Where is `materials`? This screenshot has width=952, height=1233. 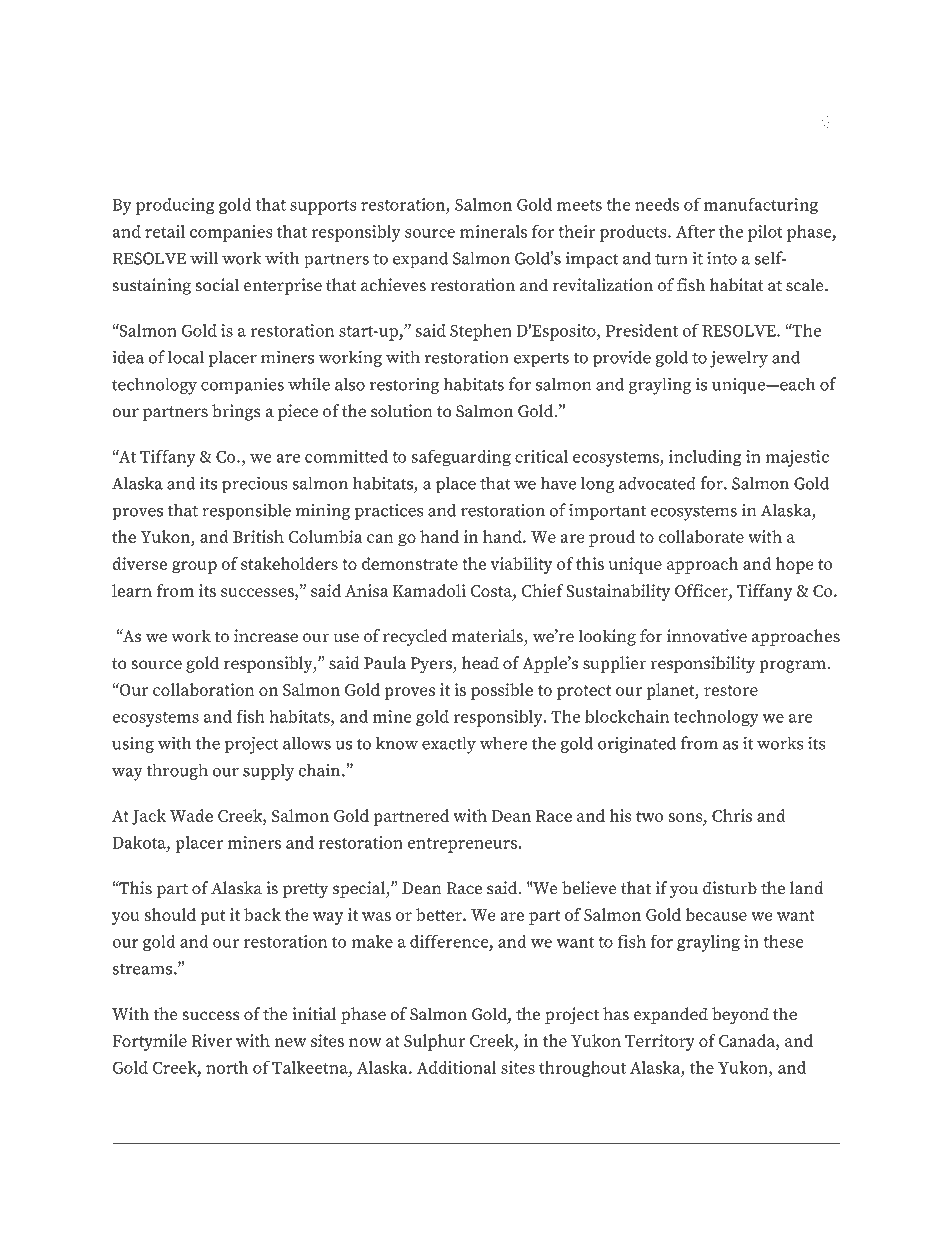 materials is located at coordinates (488, 637).
